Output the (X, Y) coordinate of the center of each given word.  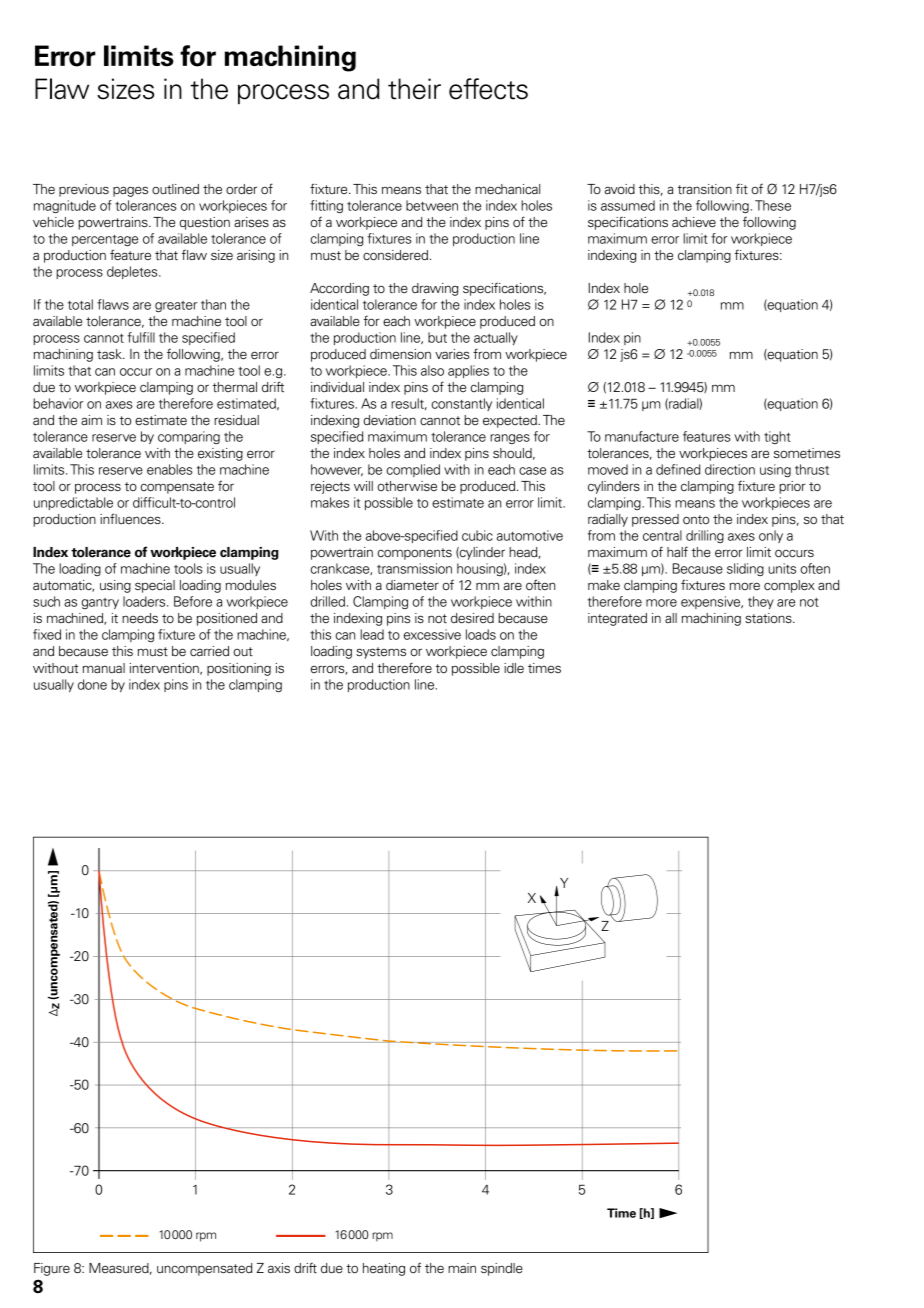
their (414, 89)
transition (705, 189)
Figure (52, 1269)
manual (104, 668)
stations (769, 618)
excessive (432, 634)
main (462, 1268)
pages (130, 191)
